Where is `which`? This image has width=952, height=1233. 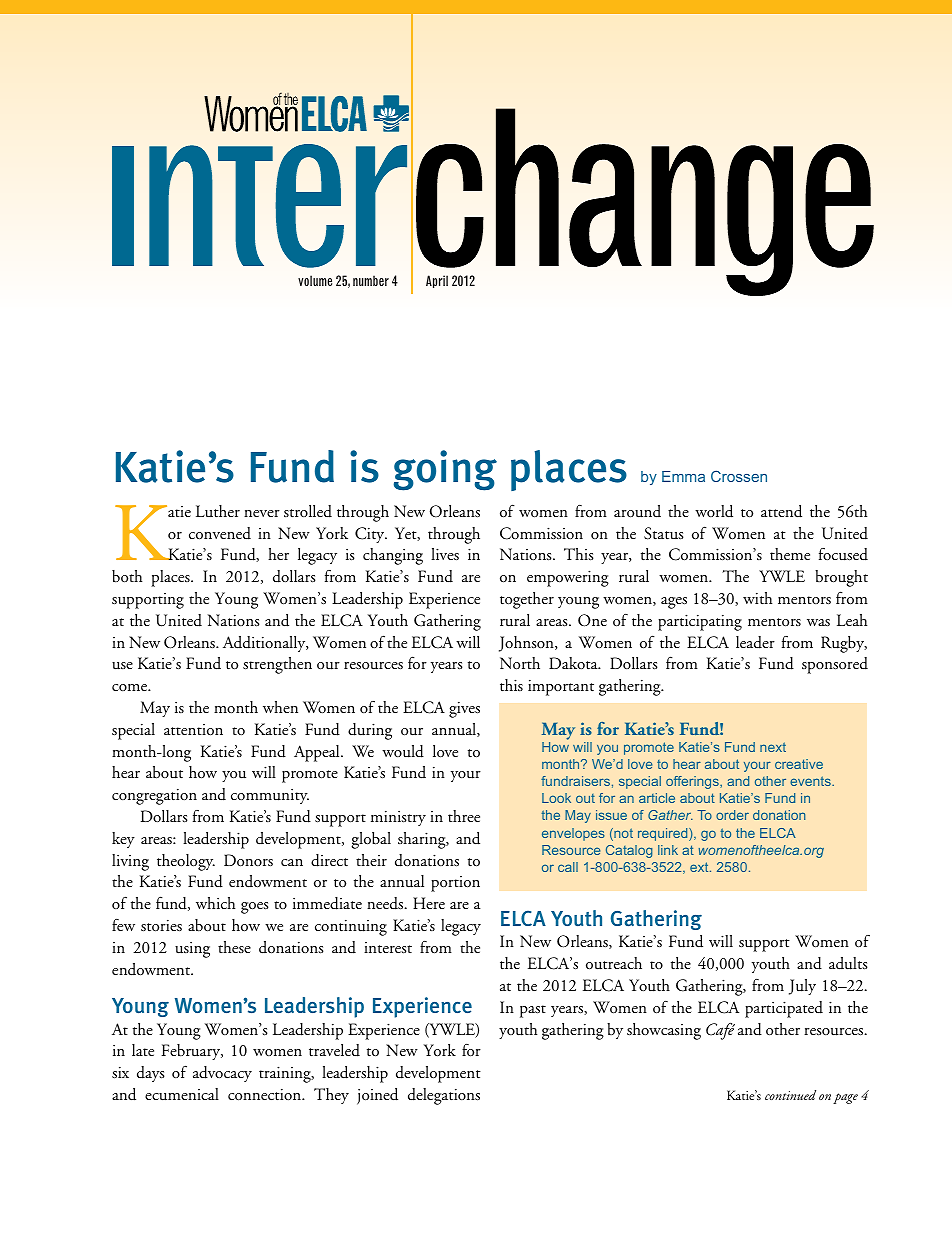
which is located at coordinates (215, 903).
